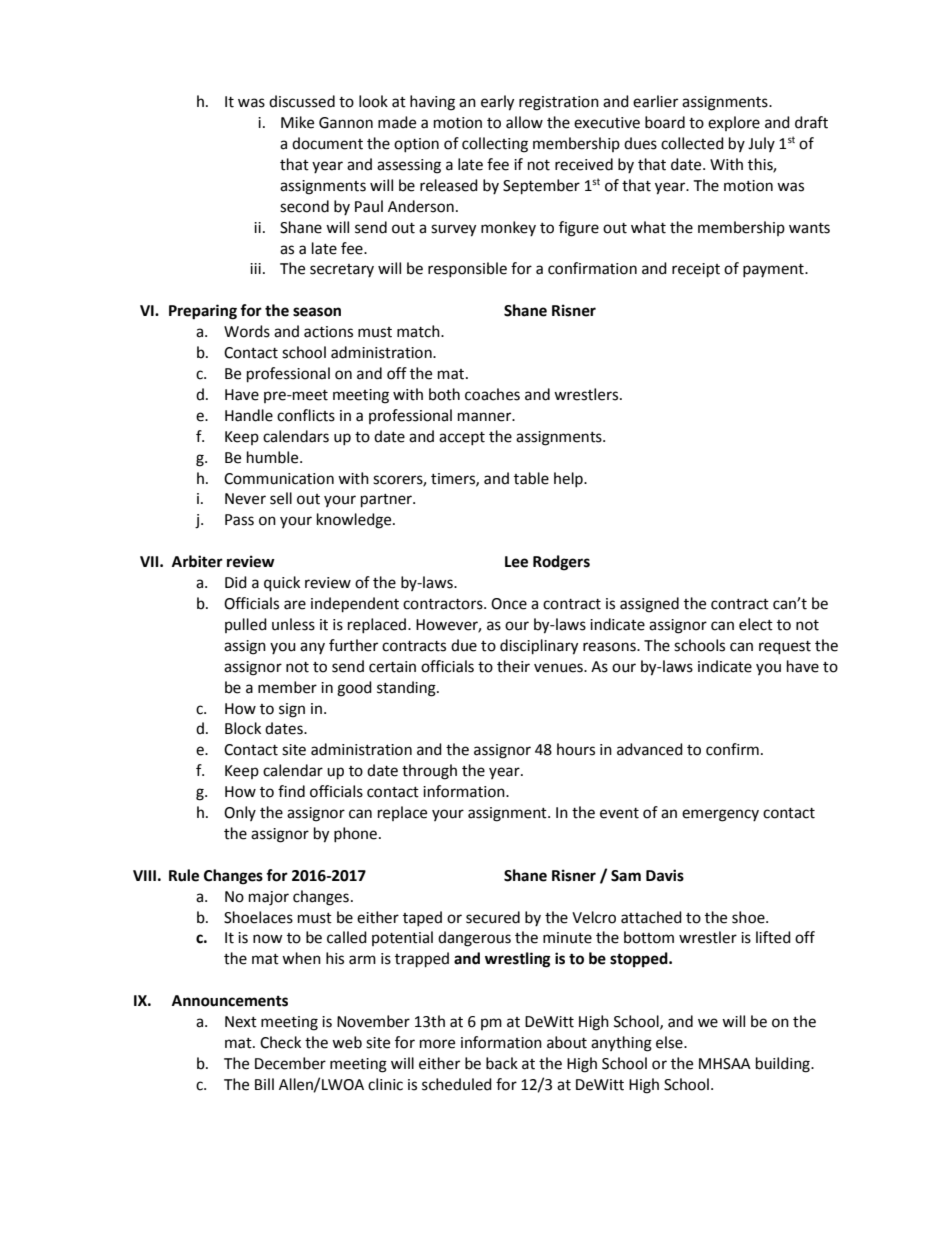 This screenshot has height=1233, width=952. Describe the element at coordinates (650, 749) in the screenshot. I see `advanced` at that location.
